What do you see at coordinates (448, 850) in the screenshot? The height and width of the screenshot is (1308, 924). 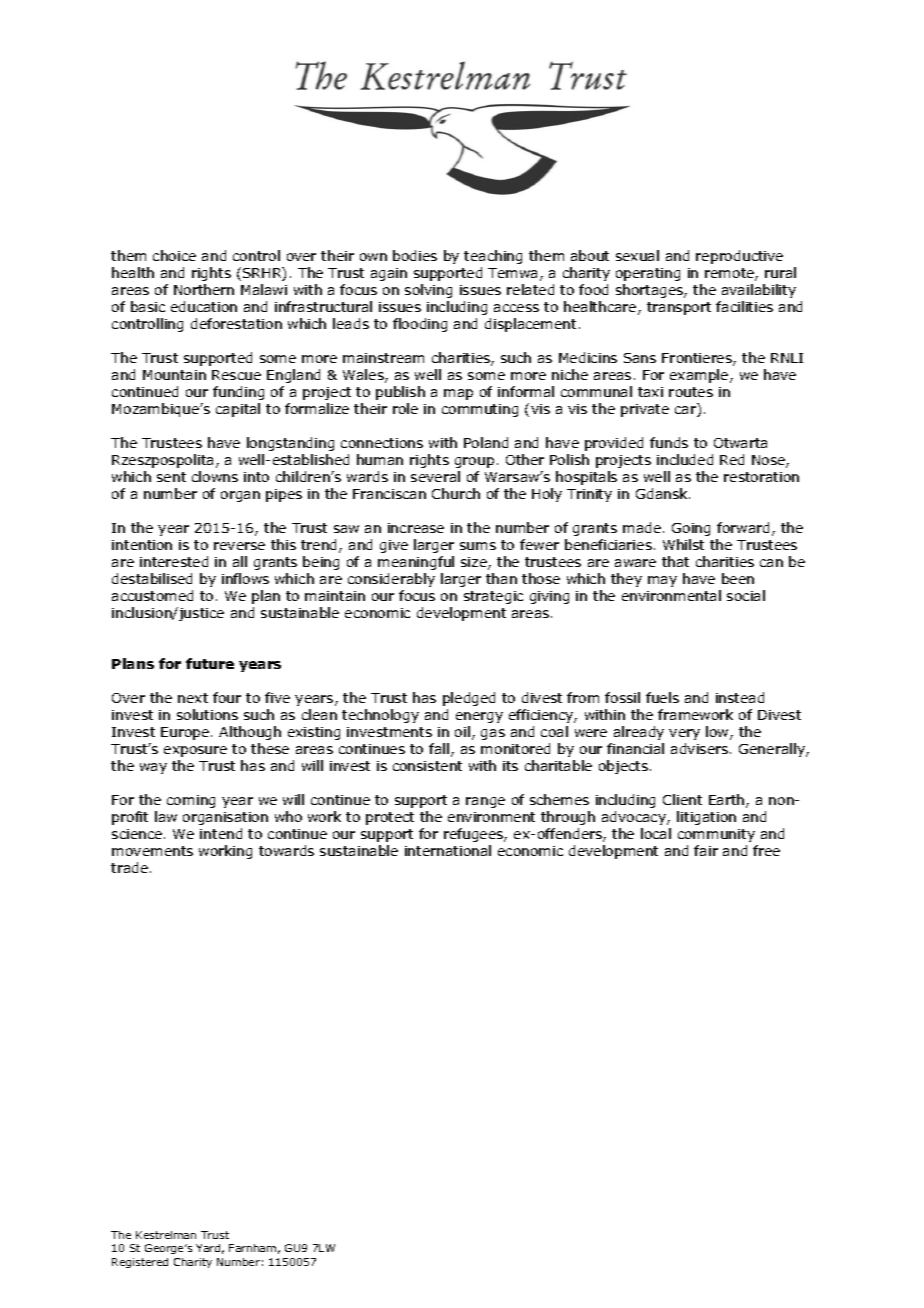 I see `international` at bounding box center [448, 850].
